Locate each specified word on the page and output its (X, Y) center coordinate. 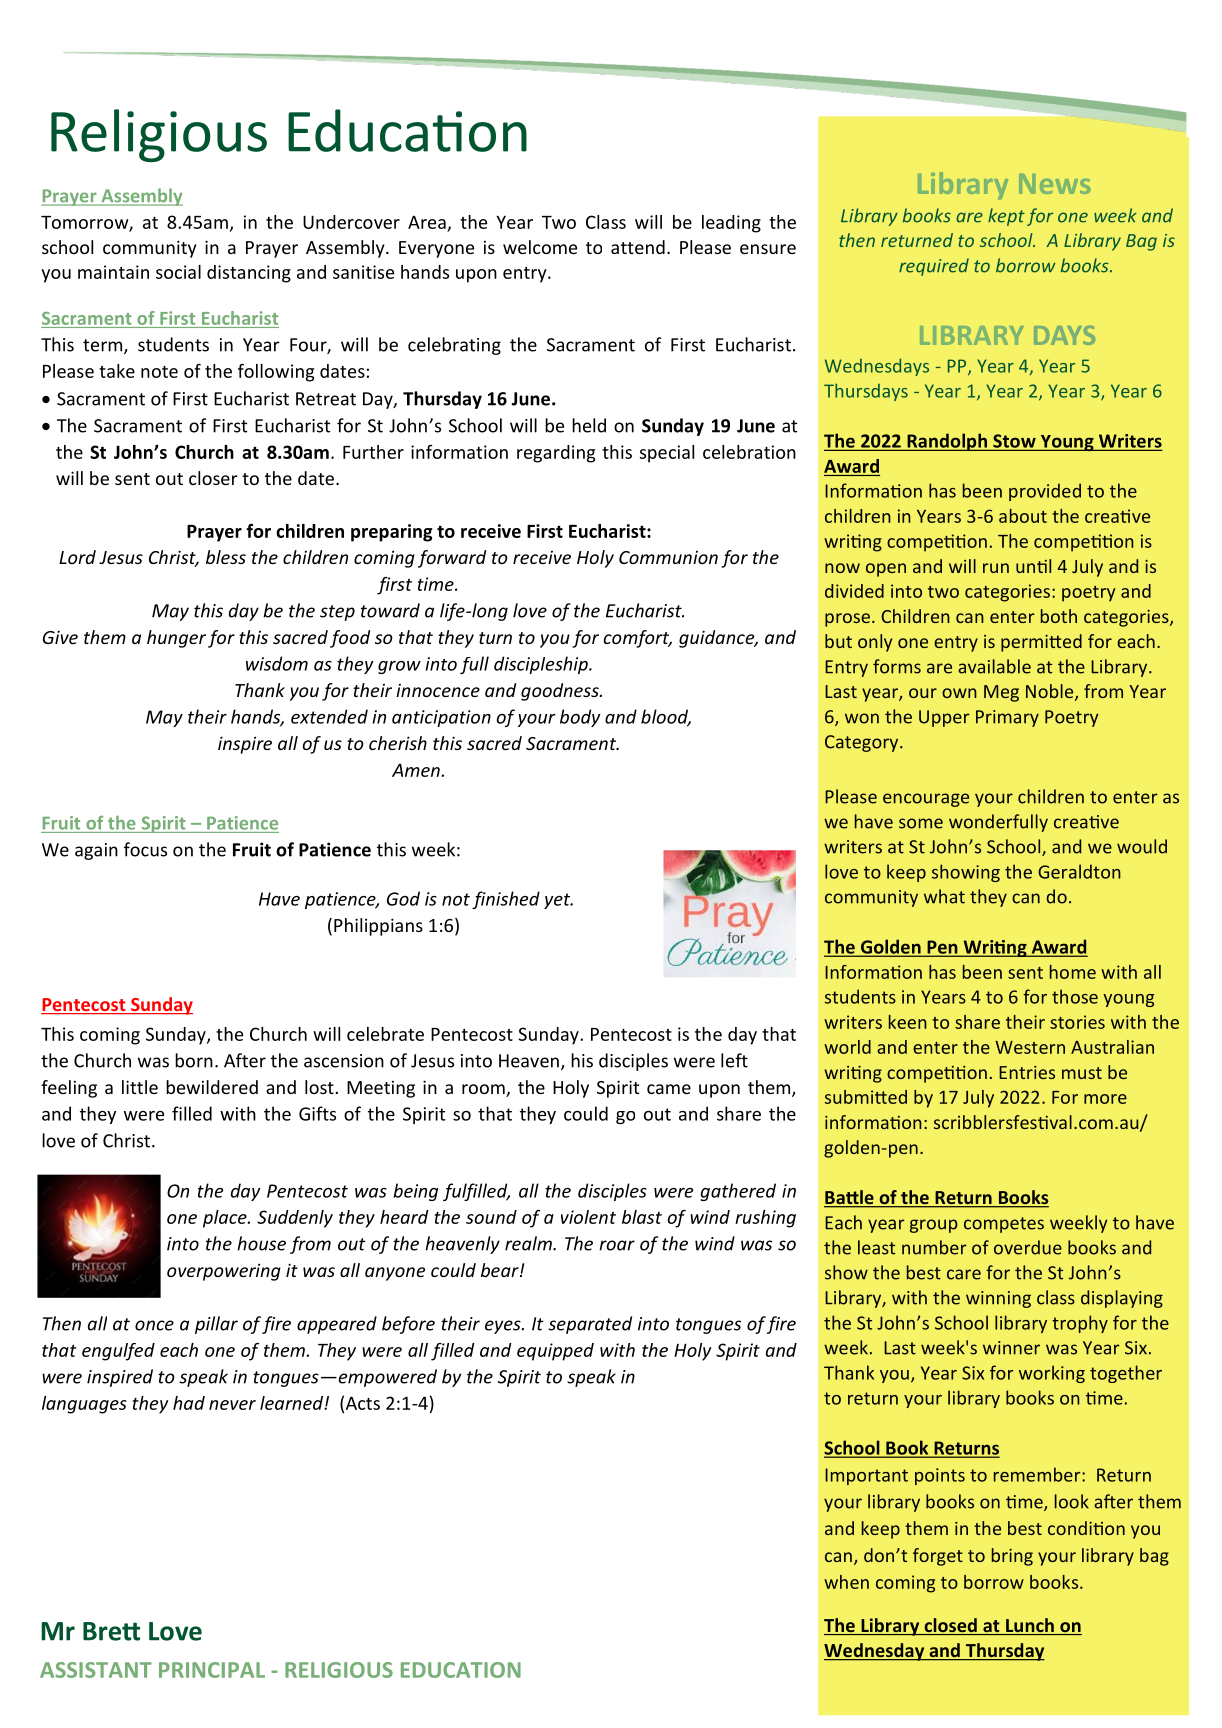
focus (145, 849)
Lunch (1030, 1626)
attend (638, 247)
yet (558, 901)
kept (1006, 217)
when (846, 1582)
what (944, 896)
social (178, 272)
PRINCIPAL (212, 1670)
